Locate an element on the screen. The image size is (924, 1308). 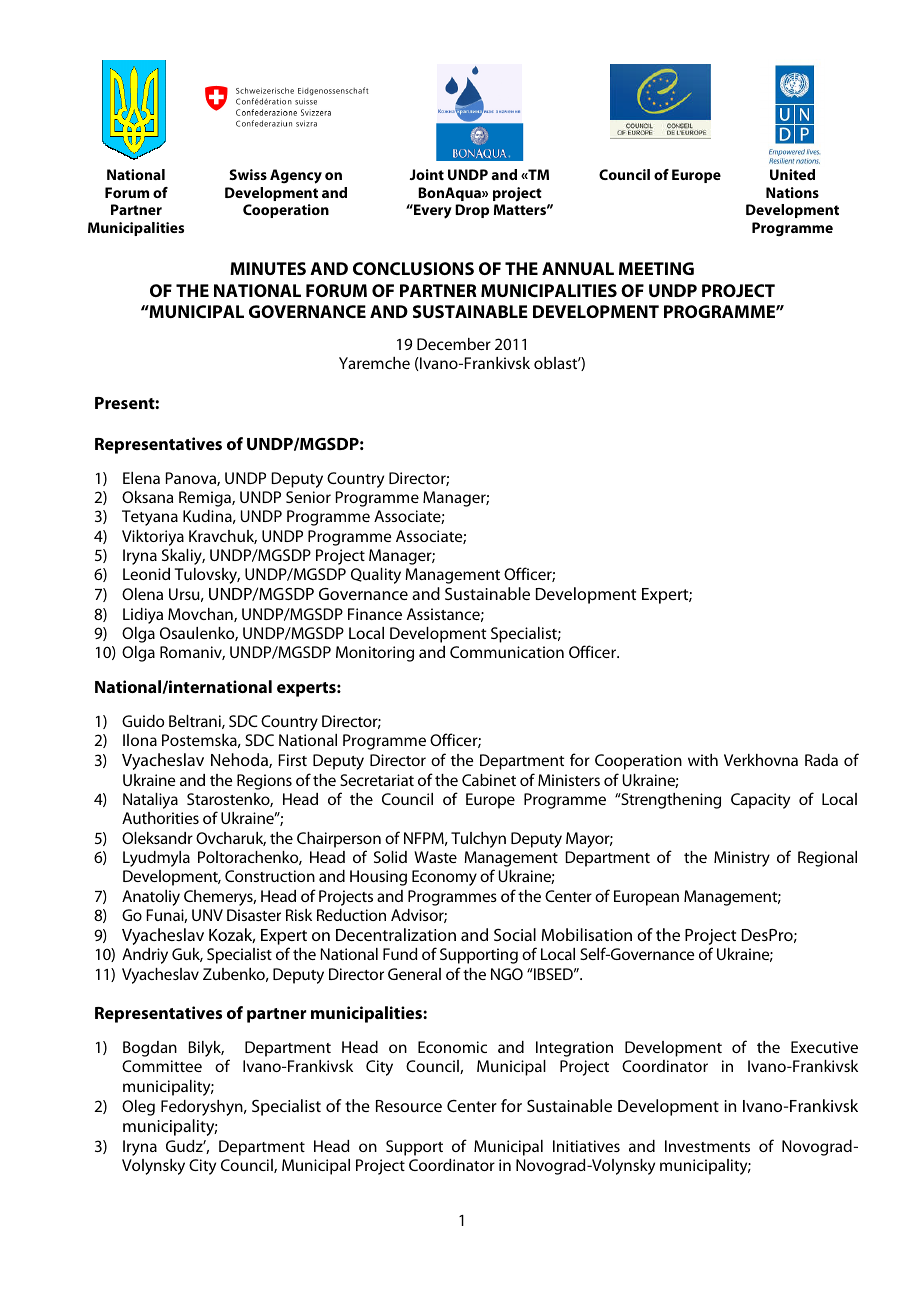
Swiss is located at coordinates (248, 174).
